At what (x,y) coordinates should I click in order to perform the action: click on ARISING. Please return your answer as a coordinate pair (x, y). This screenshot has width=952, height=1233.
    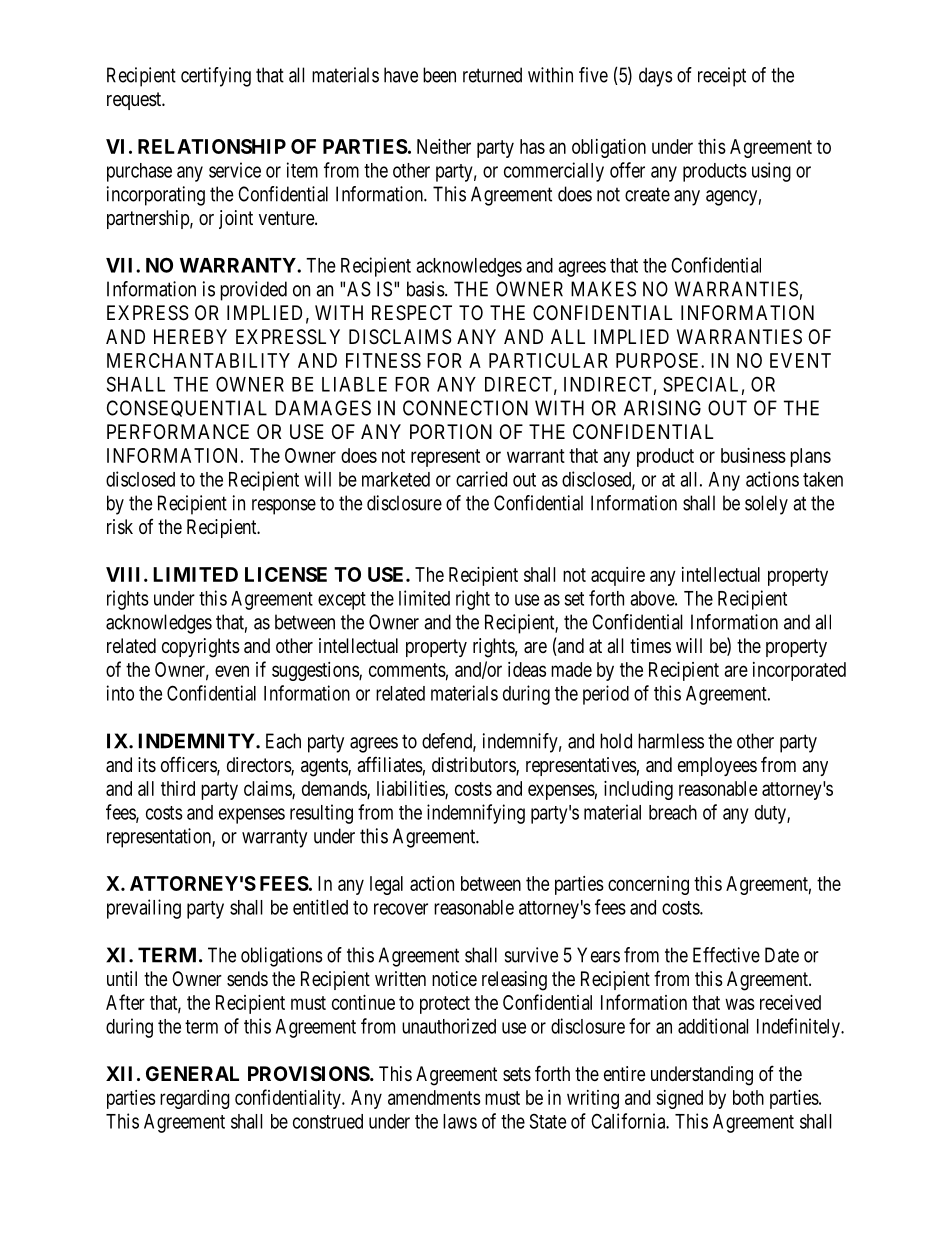
    Looking at the image, I should click on (662, 408).
